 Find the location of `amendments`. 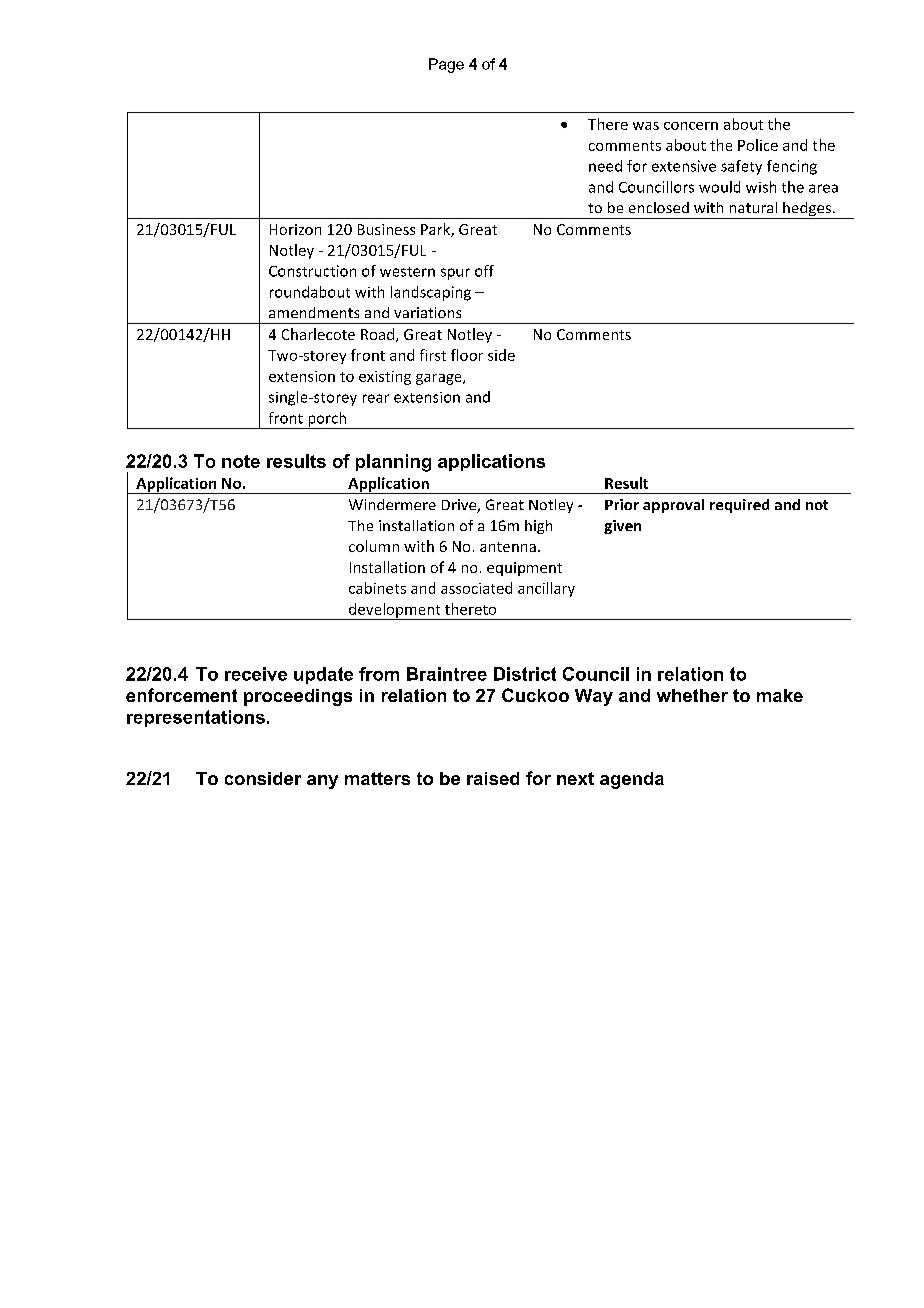

amendments is located at coordinates (314, 312).
